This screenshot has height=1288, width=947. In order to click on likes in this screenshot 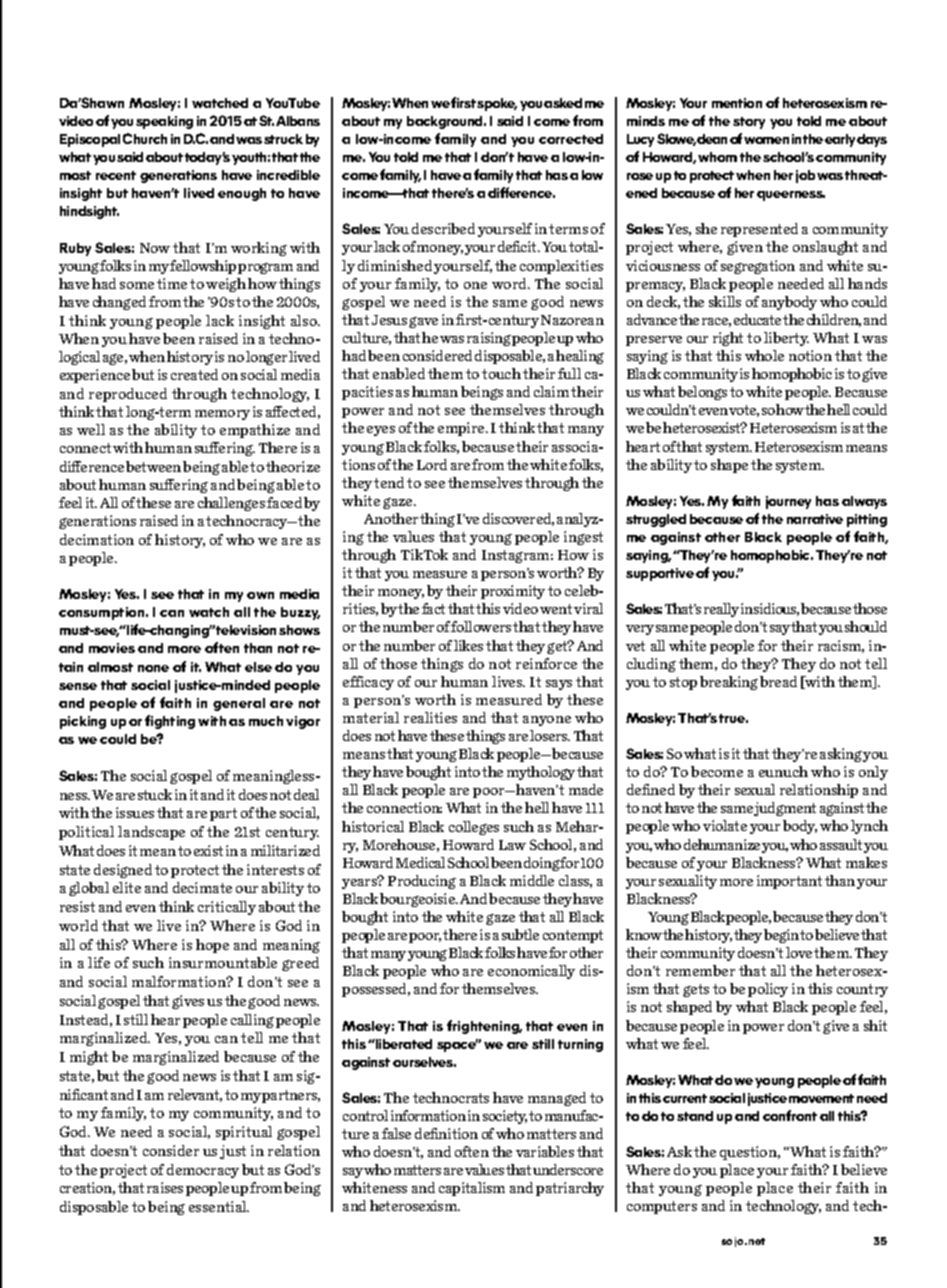, I will do `click(468, 645)`.
